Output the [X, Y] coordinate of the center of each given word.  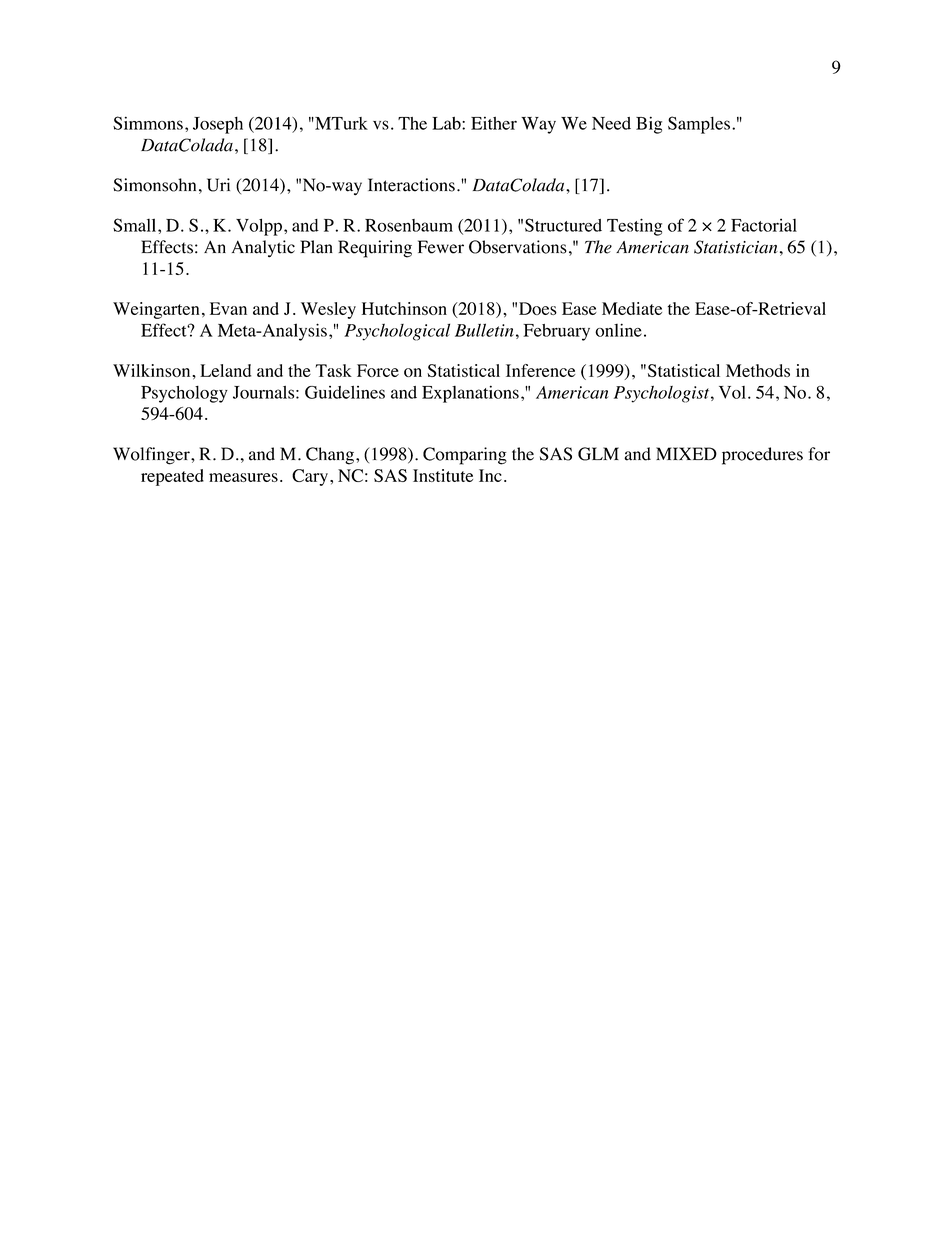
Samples [699, 125]
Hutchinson [404, 308]
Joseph [218, 125]
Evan [228, 308]
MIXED [686, 453]
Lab [447, 123]
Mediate [632, 308]
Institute [443, 475]
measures [243, 477]
